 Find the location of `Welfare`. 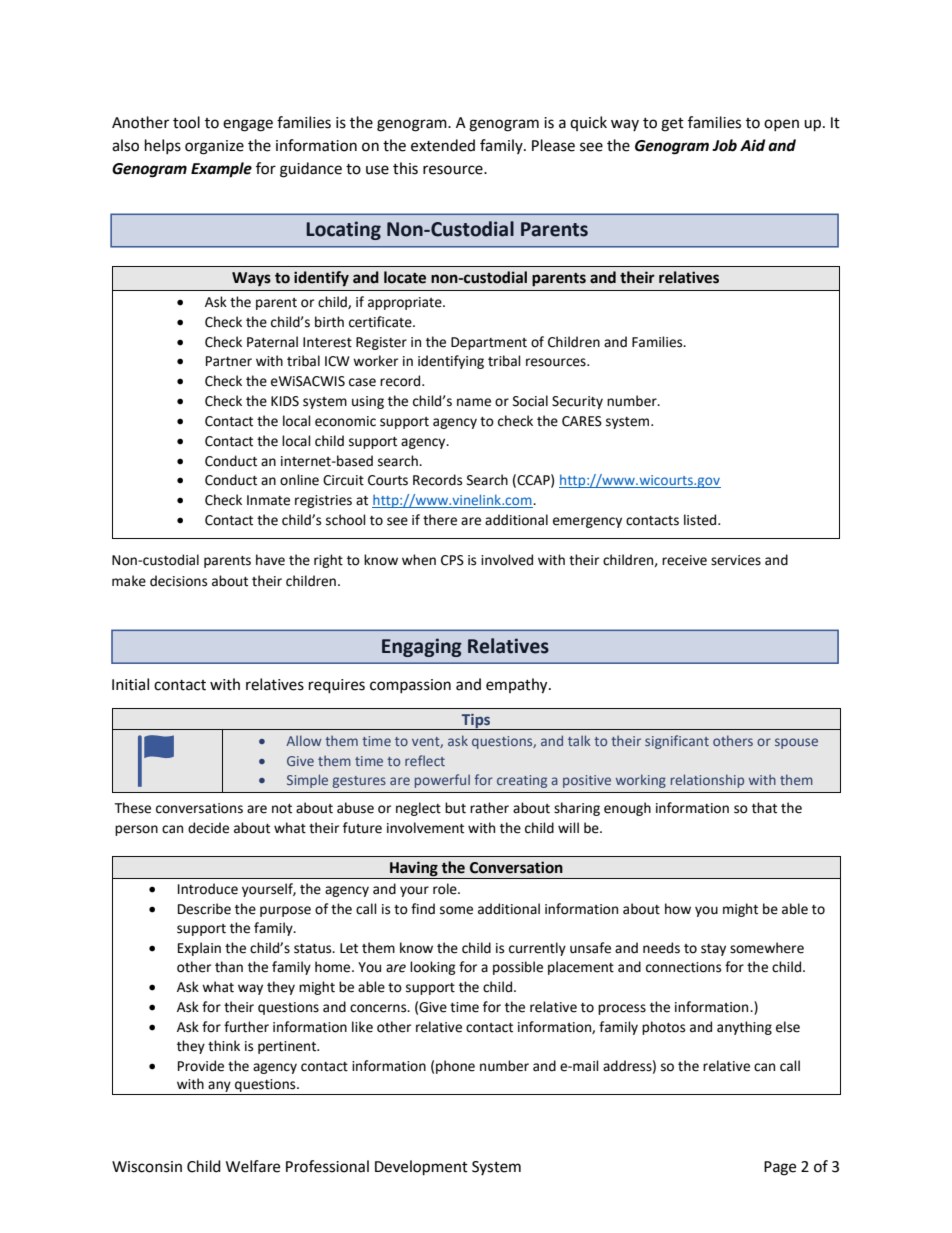

Welfare is located at coordinates (253, 1166).
